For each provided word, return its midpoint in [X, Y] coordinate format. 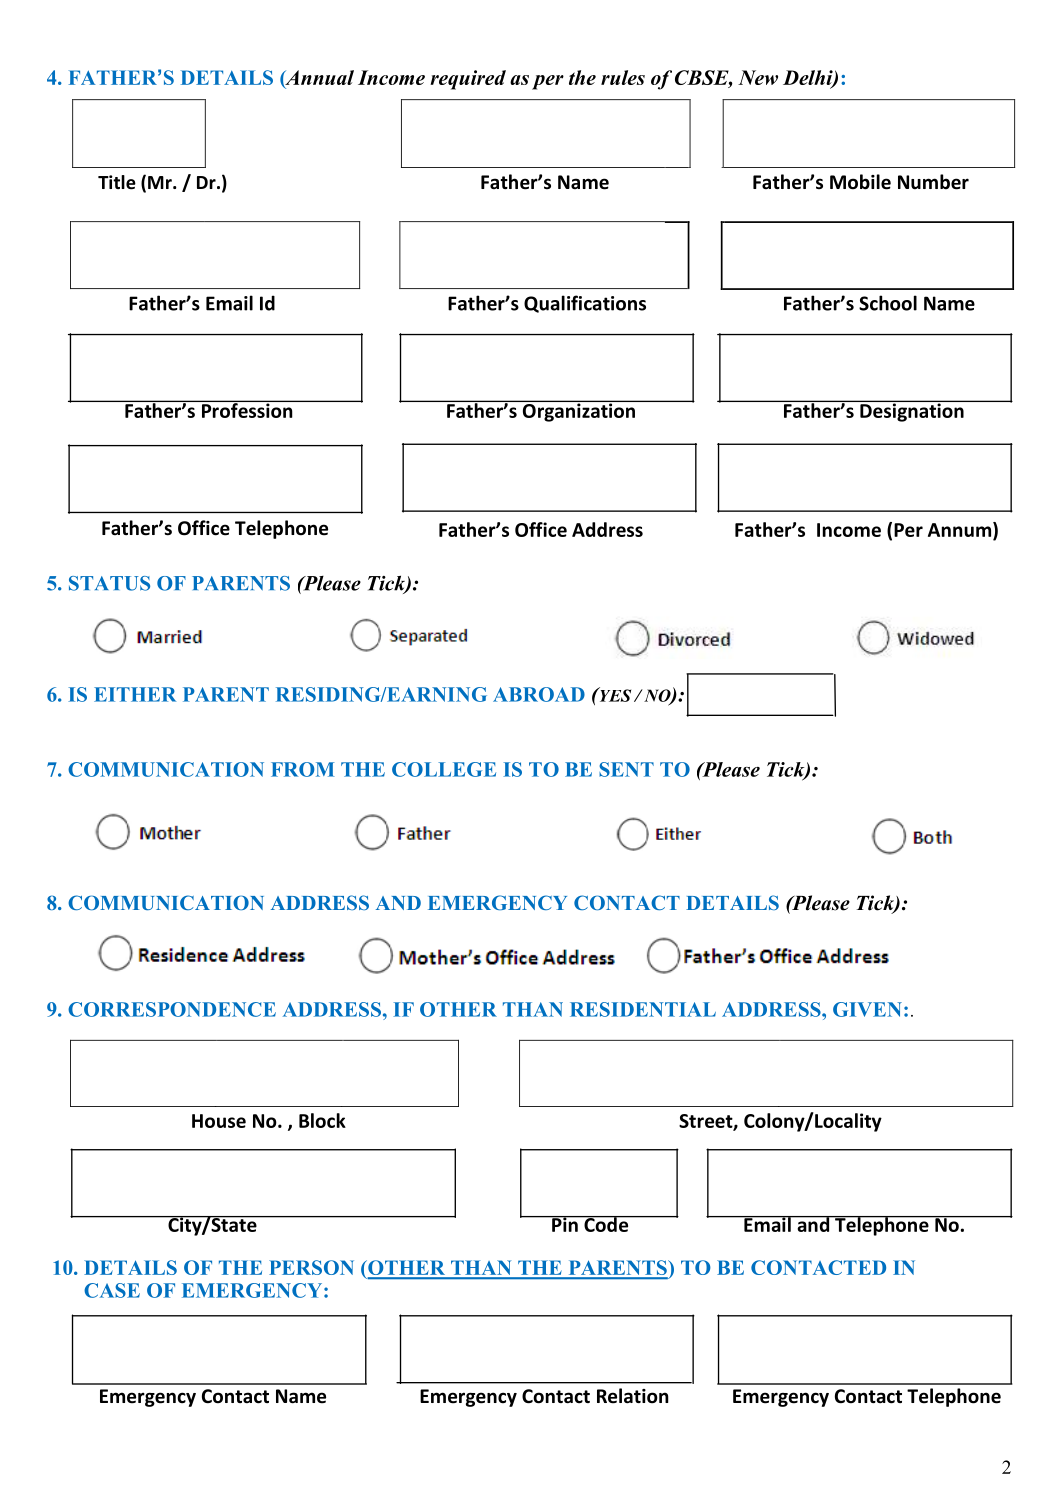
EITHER [135, 694]
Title [117, 182]
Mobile [860, 182]
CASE [112, 1290]
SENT [626, 769]
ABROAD [539, 694]
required [468, 80]
